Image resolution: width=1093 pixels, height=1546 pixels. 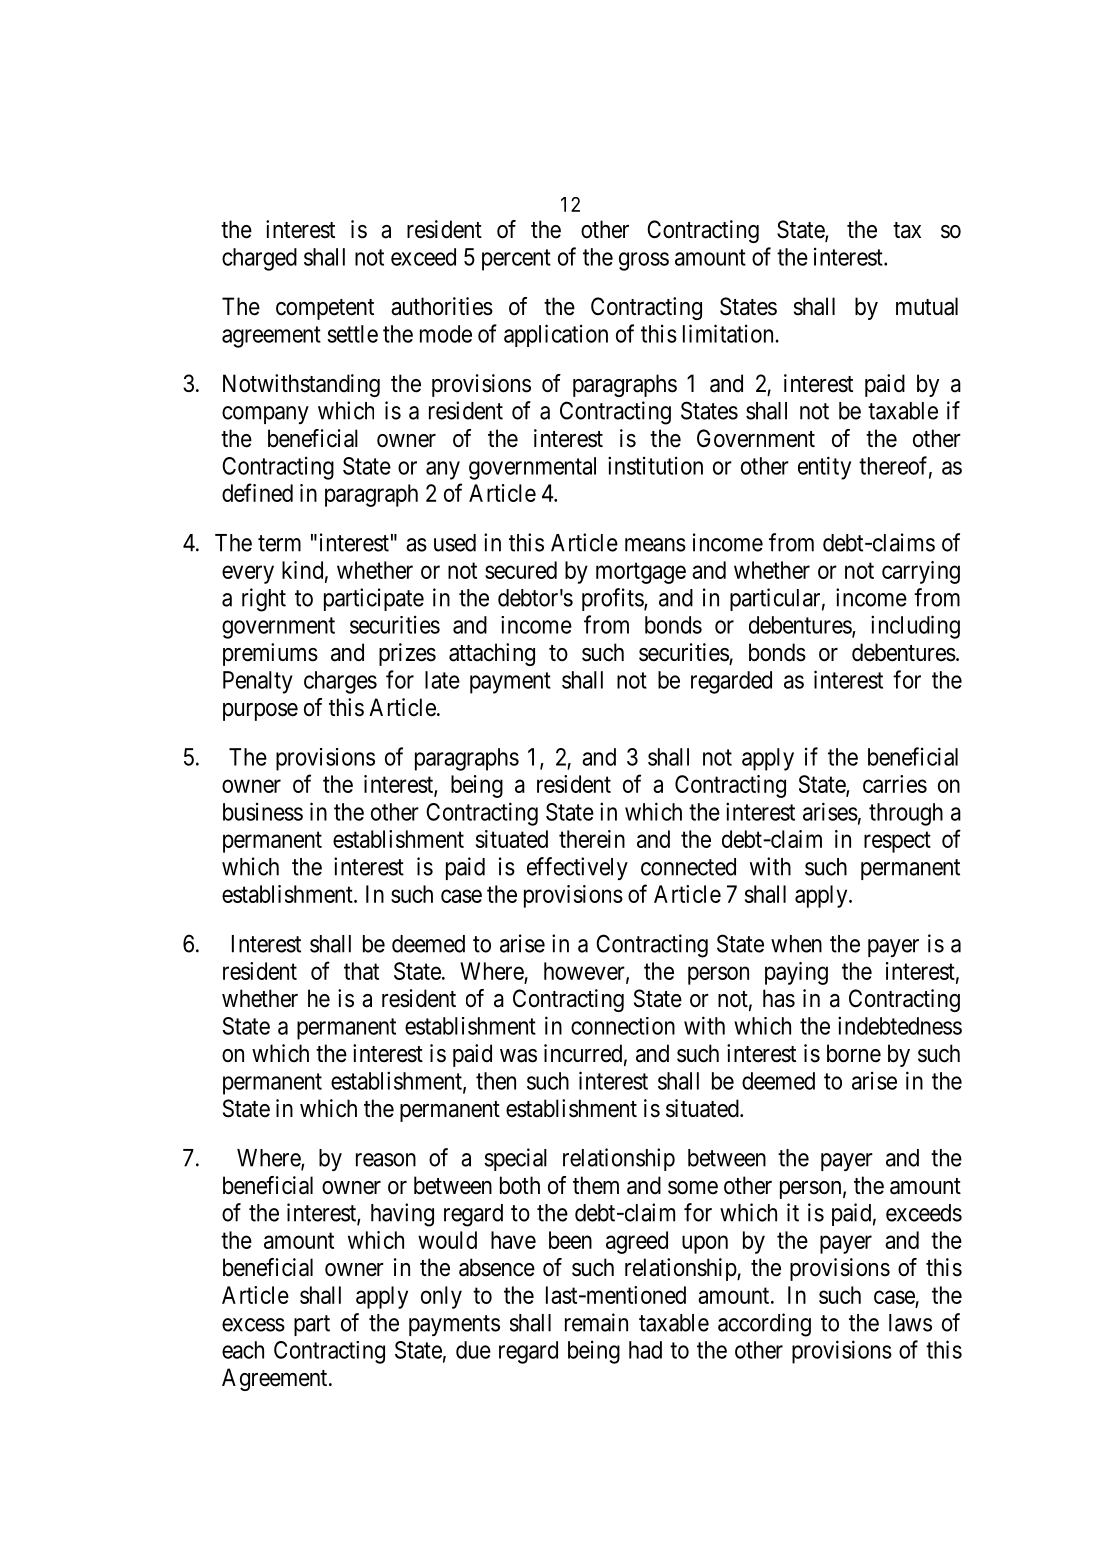 What do you see at coordinates (325, 309) in the image?
I see `competent` at bounding box center [325, 309].
